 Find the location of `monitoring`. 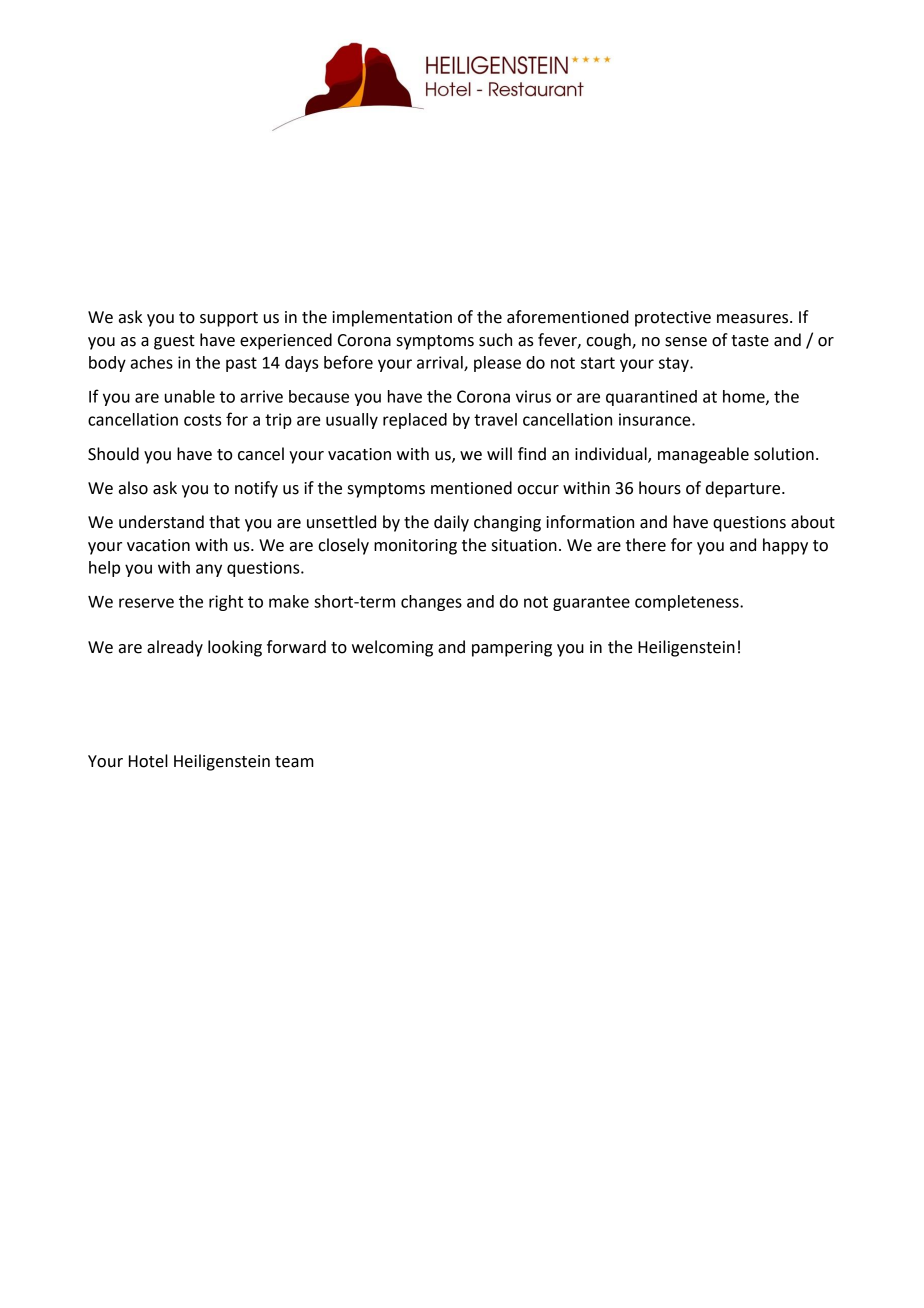

monitoring is located at coordinates (415, 547).
